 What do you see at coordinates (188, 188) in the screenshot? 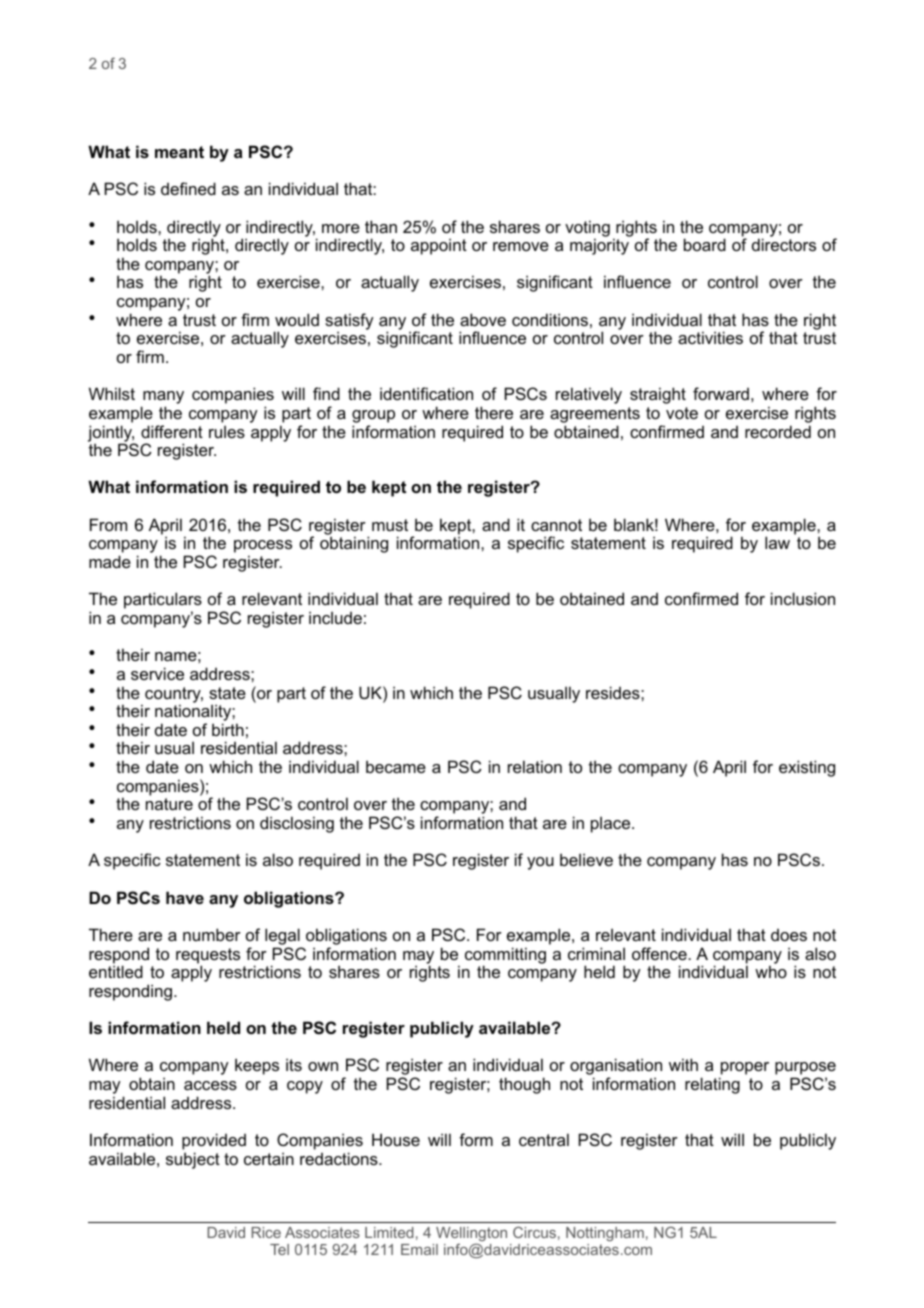
I see `defined` at bounding box center [188, 188].
